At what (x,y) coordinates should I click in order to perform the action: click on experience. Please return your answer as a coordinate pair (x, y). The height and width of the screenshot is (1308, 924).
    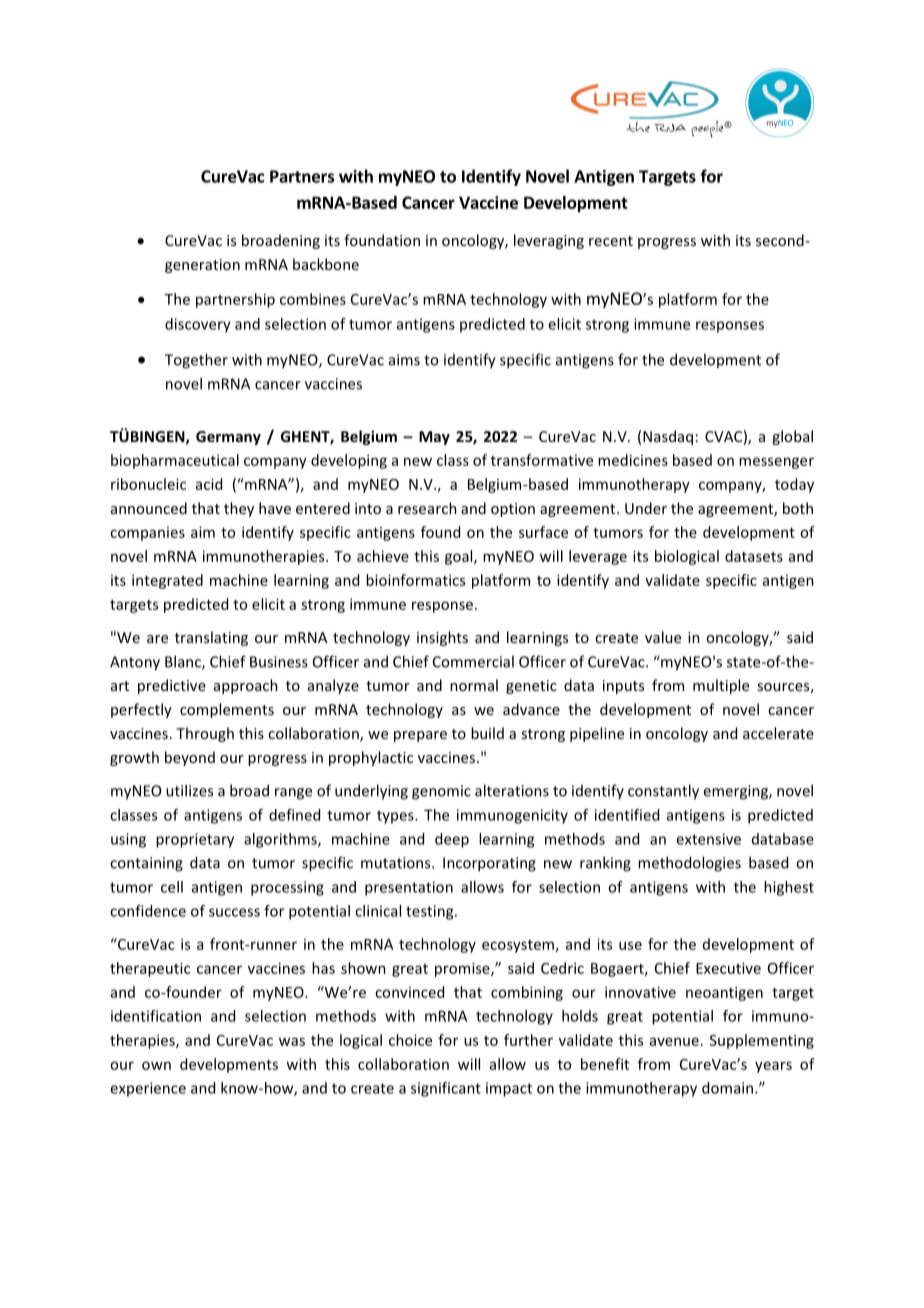
    Looking at the image, I should click on (148, 1089).
